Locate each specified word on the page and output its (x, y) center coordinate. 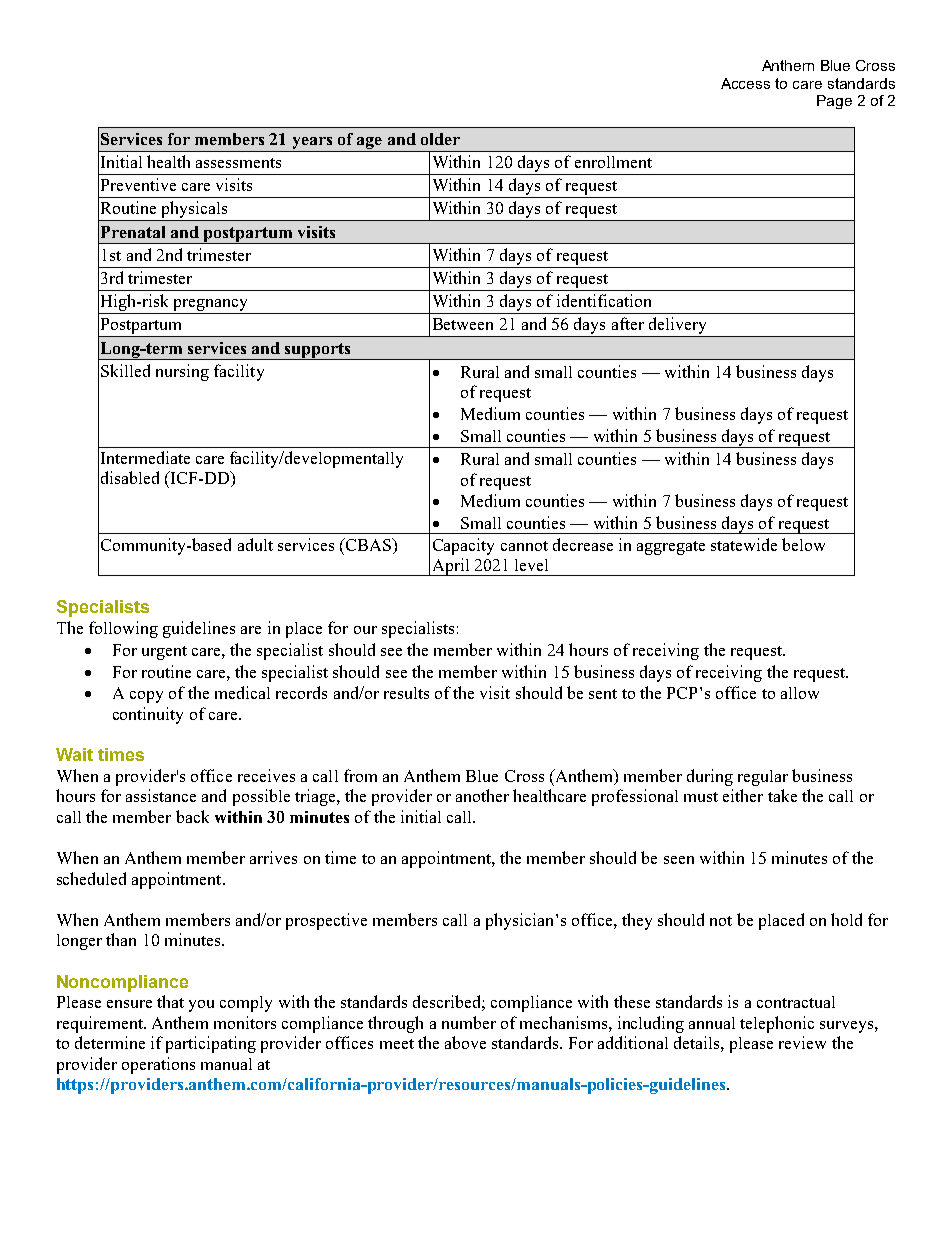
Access (745, 83)
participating (211, 1044)
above (465, 1042)
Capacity (463, 546)
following (123, 629)
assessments (238, 163)
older (440, 139)
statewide (744, 544)
